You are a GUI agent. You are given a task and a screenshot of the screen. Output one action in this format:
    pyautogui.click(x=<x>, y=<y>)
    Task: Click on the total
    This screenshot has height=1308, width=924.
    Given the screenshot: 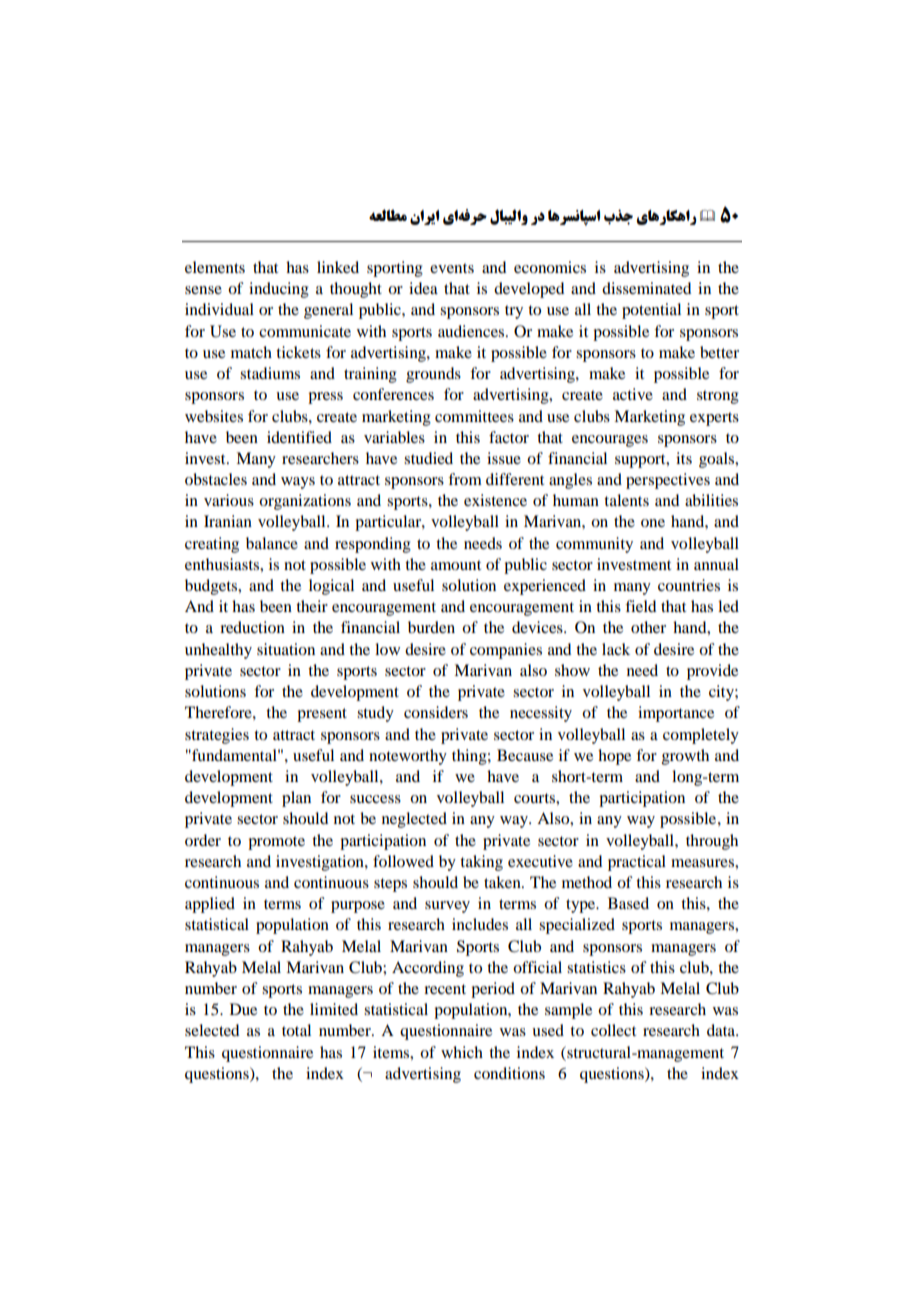 What is the action you would take?
    pyautogui.click(x=296, y=1030)
